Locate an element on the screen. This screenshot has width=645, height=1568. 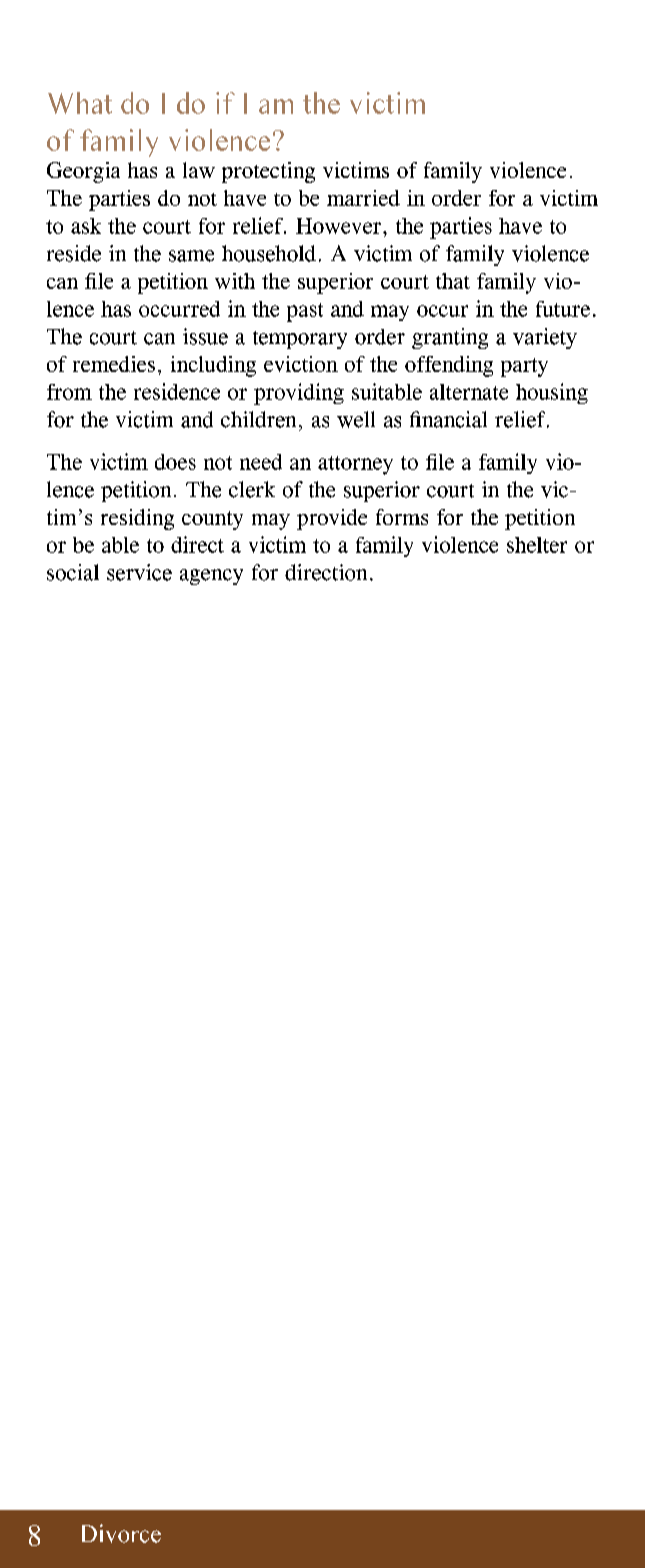
agency is located at coordinates (211, 577).
